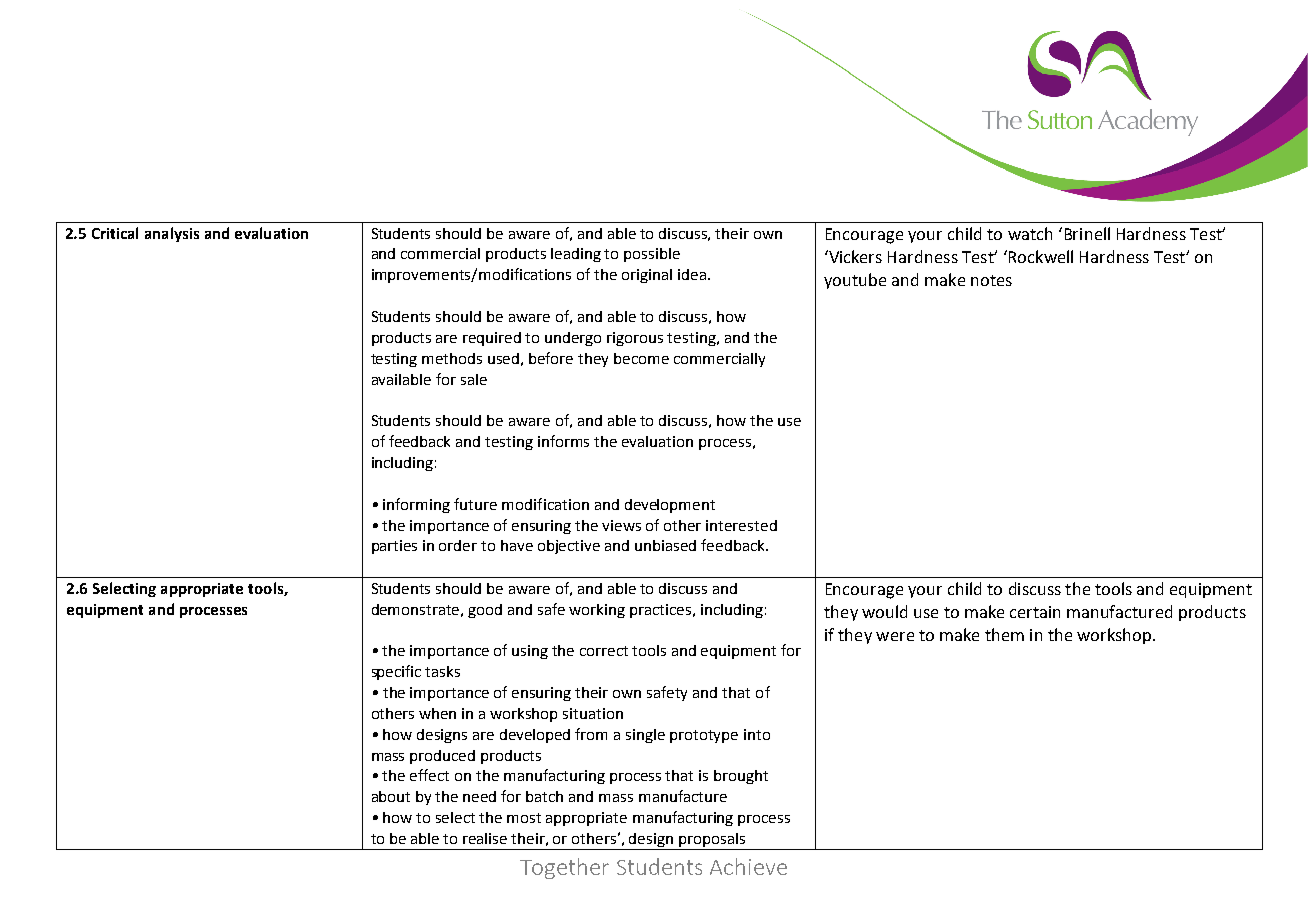 The image size is (1308, 924). What do you see at coordinates (854, 256) in the document?
I see `Vickers` at bounding box center [854, 256].
